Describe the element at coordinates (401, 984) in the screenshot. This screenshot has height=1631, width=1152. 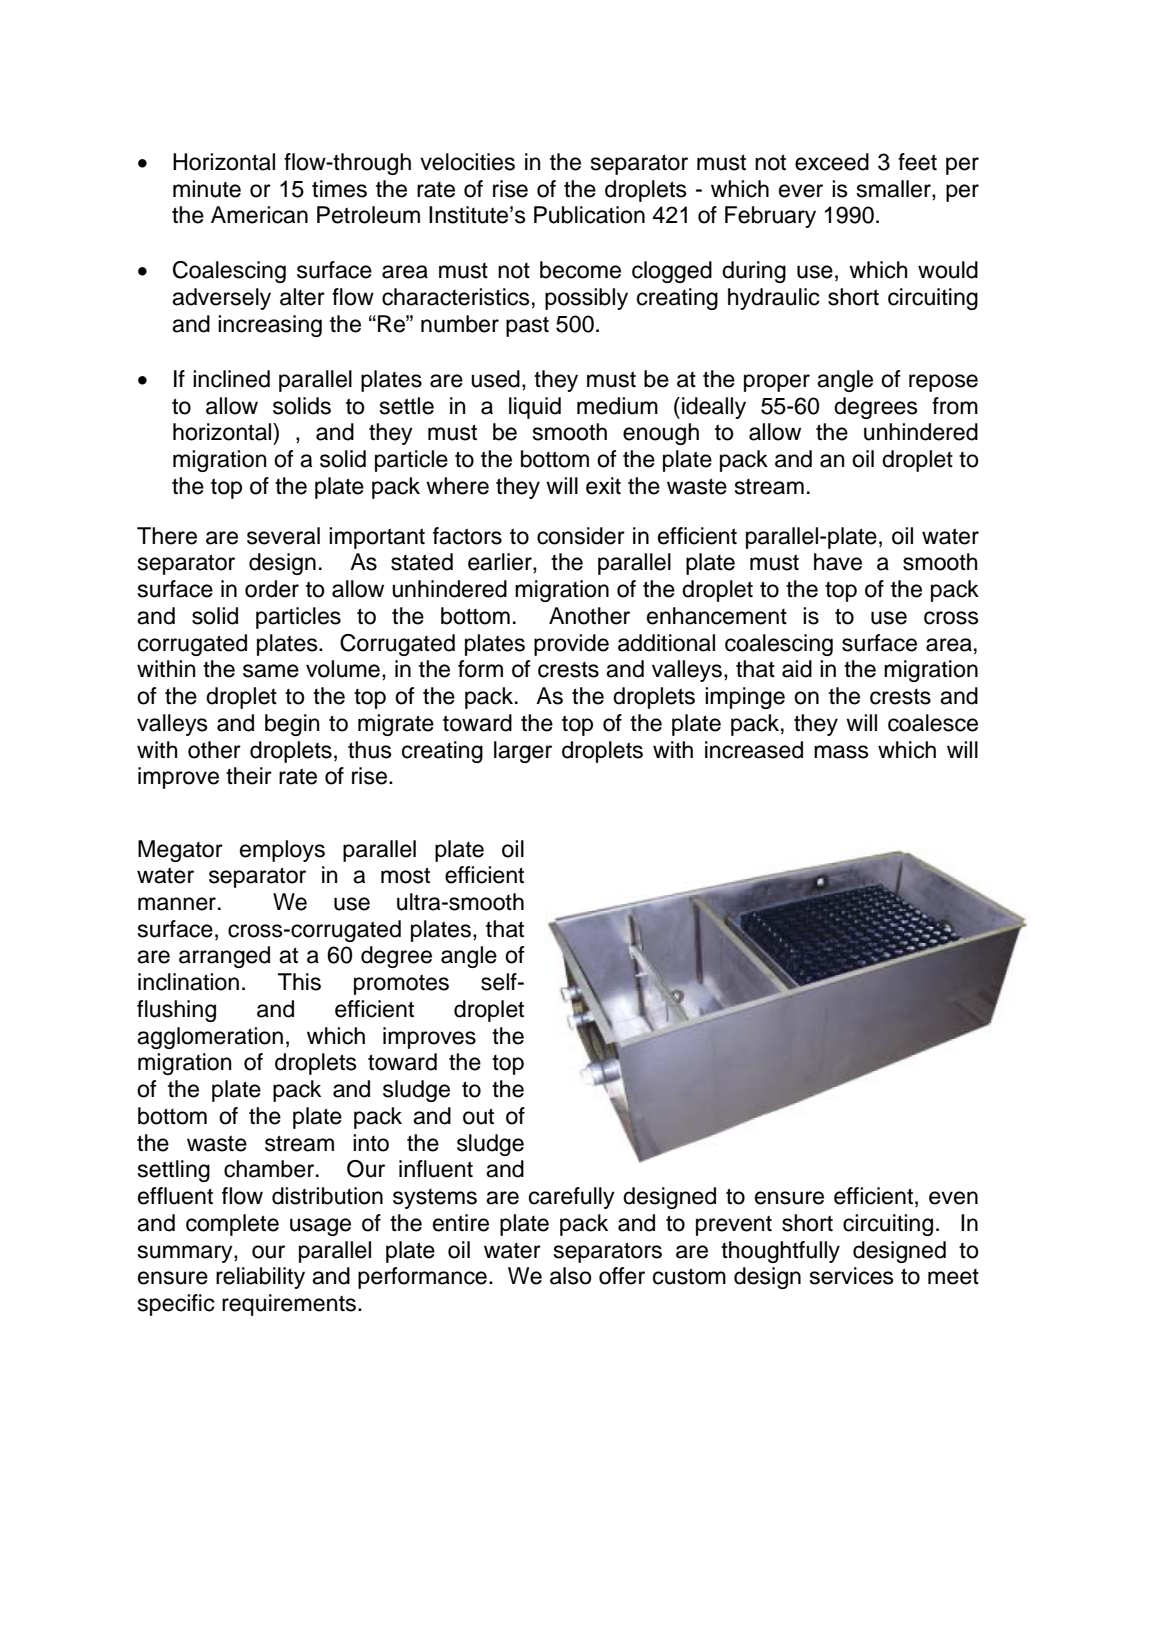
I see `promotes` at that location.
